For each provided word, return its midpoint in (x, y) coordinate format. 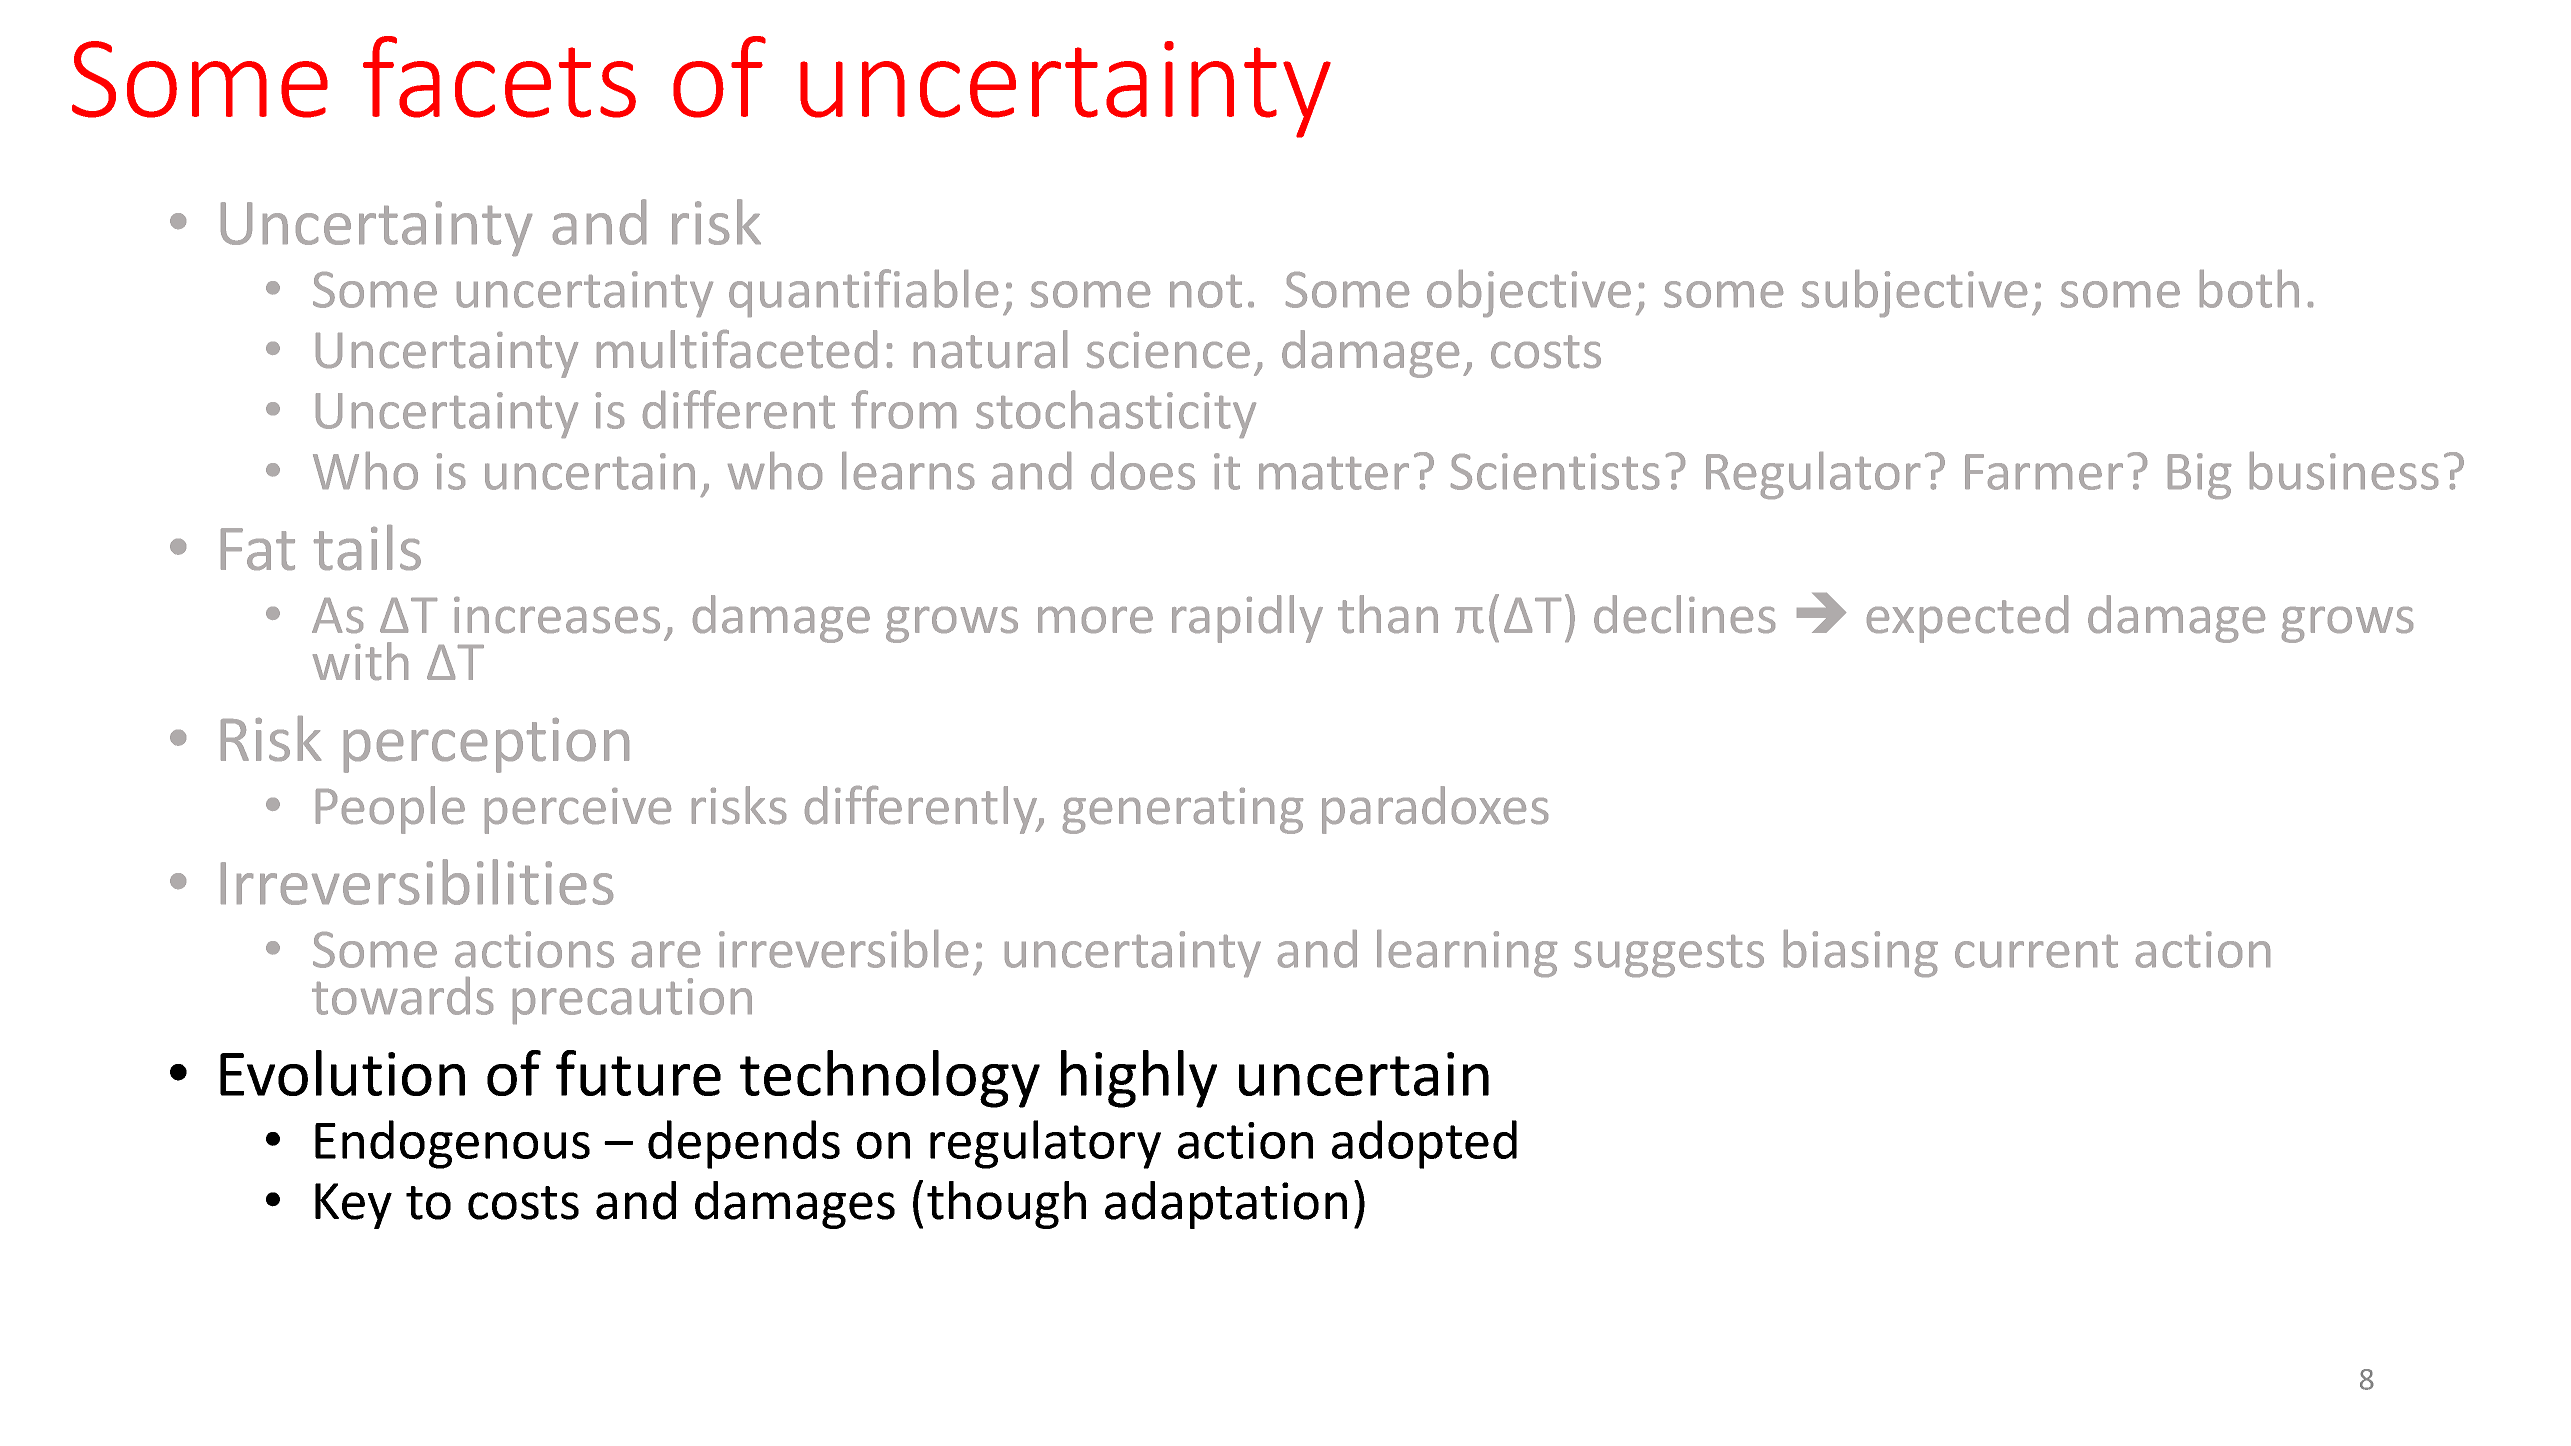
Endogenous (452, 1144)
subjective (1914, 293)
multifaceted (737, 349)
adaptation (1226, 1205)
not (1206, 291)
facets (499, 77)
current (2036, 951)
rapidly (1247, 619)
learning (1467, 953)
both (2249, 289)
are (666, 954)
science (1168, 350)
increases (557, 615)
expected (1967, 619)
